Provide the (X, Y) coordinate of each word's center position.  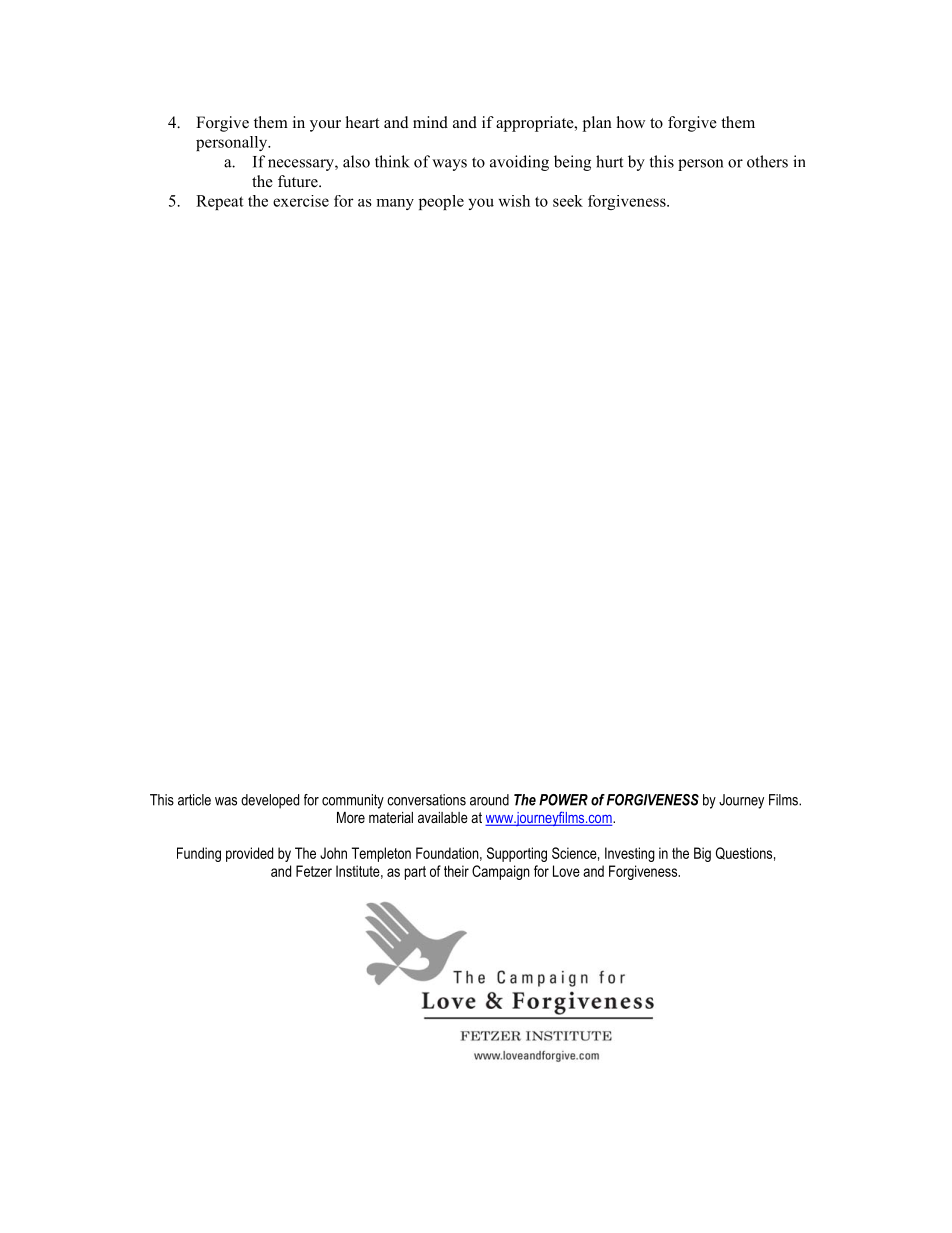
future (299, 181)
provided (249, 854)
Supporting (517, 854)
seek (568, 201)
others (767, 161)
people (441, 202)
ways (449, 165)
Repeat (220, 202)
